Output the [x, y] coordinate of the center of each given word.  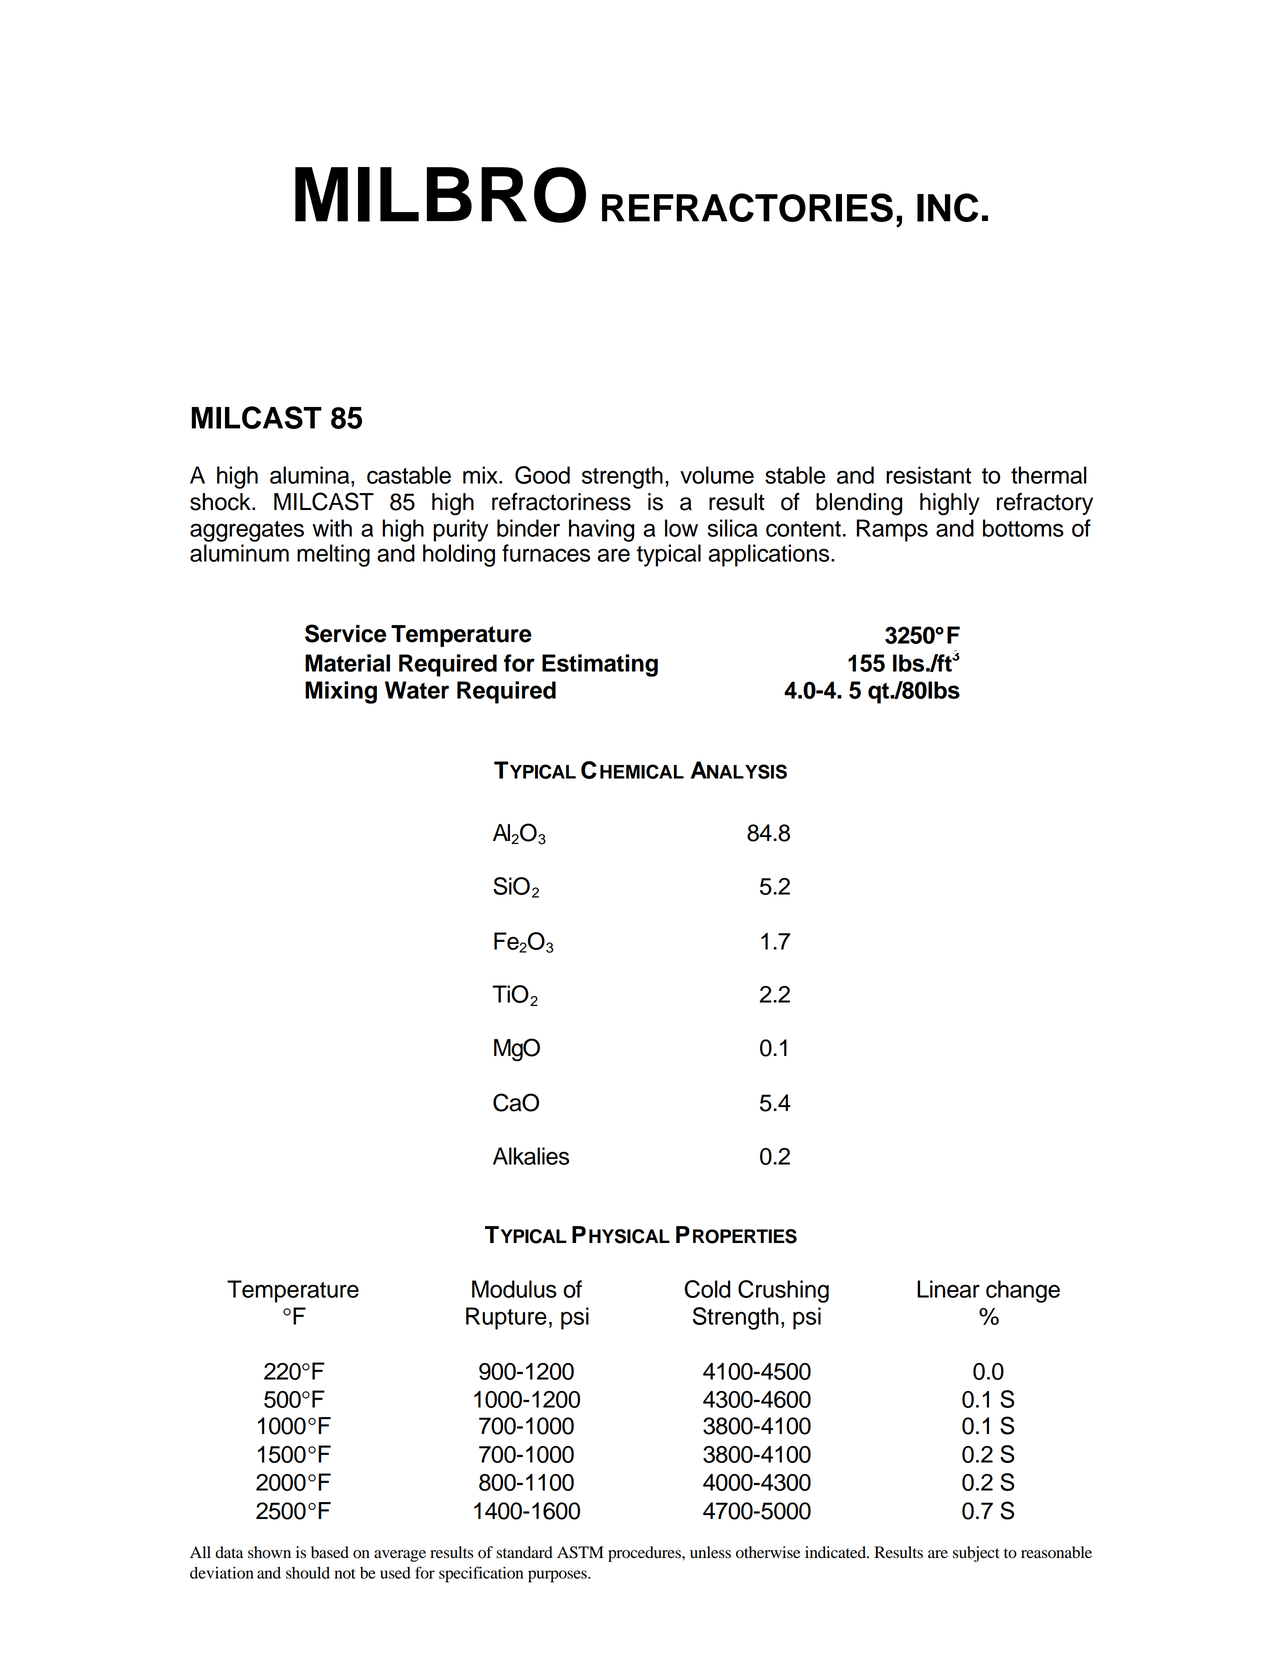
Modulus [514, 1289]
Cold [707, 1289]
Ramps [892, 530]
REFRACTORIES [747, 207]
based [330, 1552]
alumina [311, 475]
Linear [948, 1289]
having [601, 530]
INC [947, 207]
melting [333, 555]
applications [770, 555]
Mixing [341, 692]
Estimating [600, 665]
